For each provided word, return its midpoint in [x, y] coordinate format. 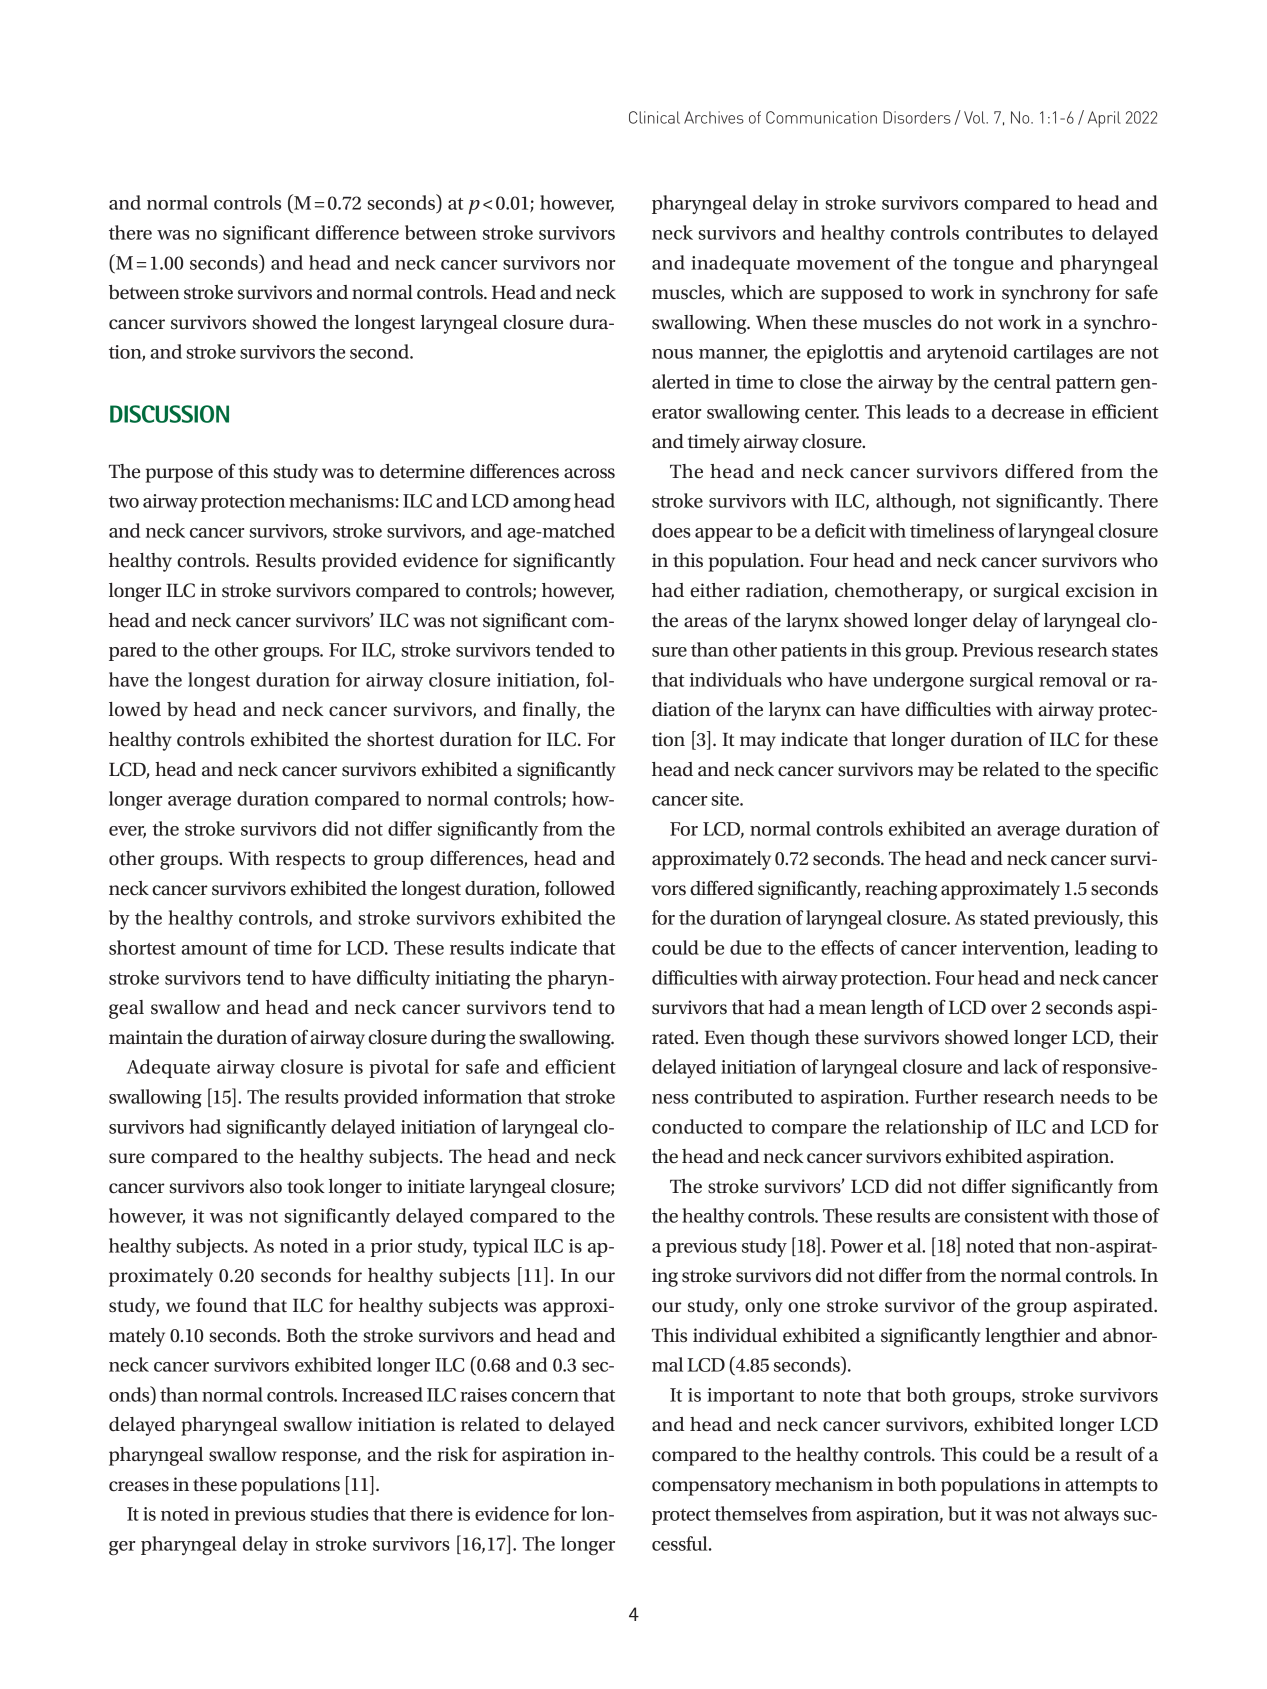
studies [340, 1513]
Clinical [654, 117]
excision [1100, 590]
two [124, 502]
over [1009, 1009]
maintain [146, 1037]
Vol [975, 117]
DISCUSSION [169, 414]
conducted [697, 1126]
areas [705, 622]
